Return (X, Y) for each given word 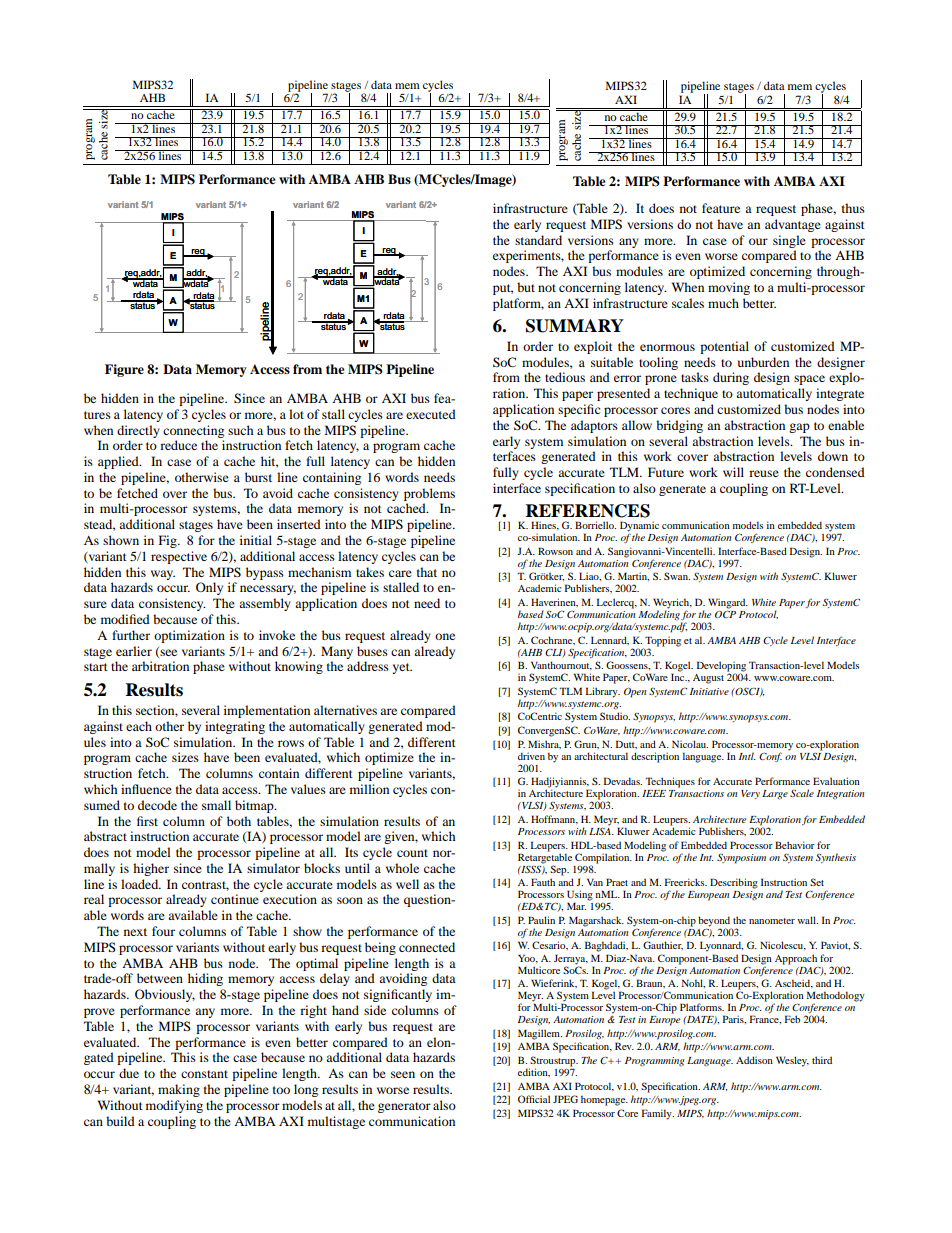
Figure (124, 370)
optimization (189, 636)
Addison (754, 1060)
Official (534, 1099)
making (179, 1090)
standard (538, 240)
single (789, 241)
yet (402, 668)
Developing (721, 667)
